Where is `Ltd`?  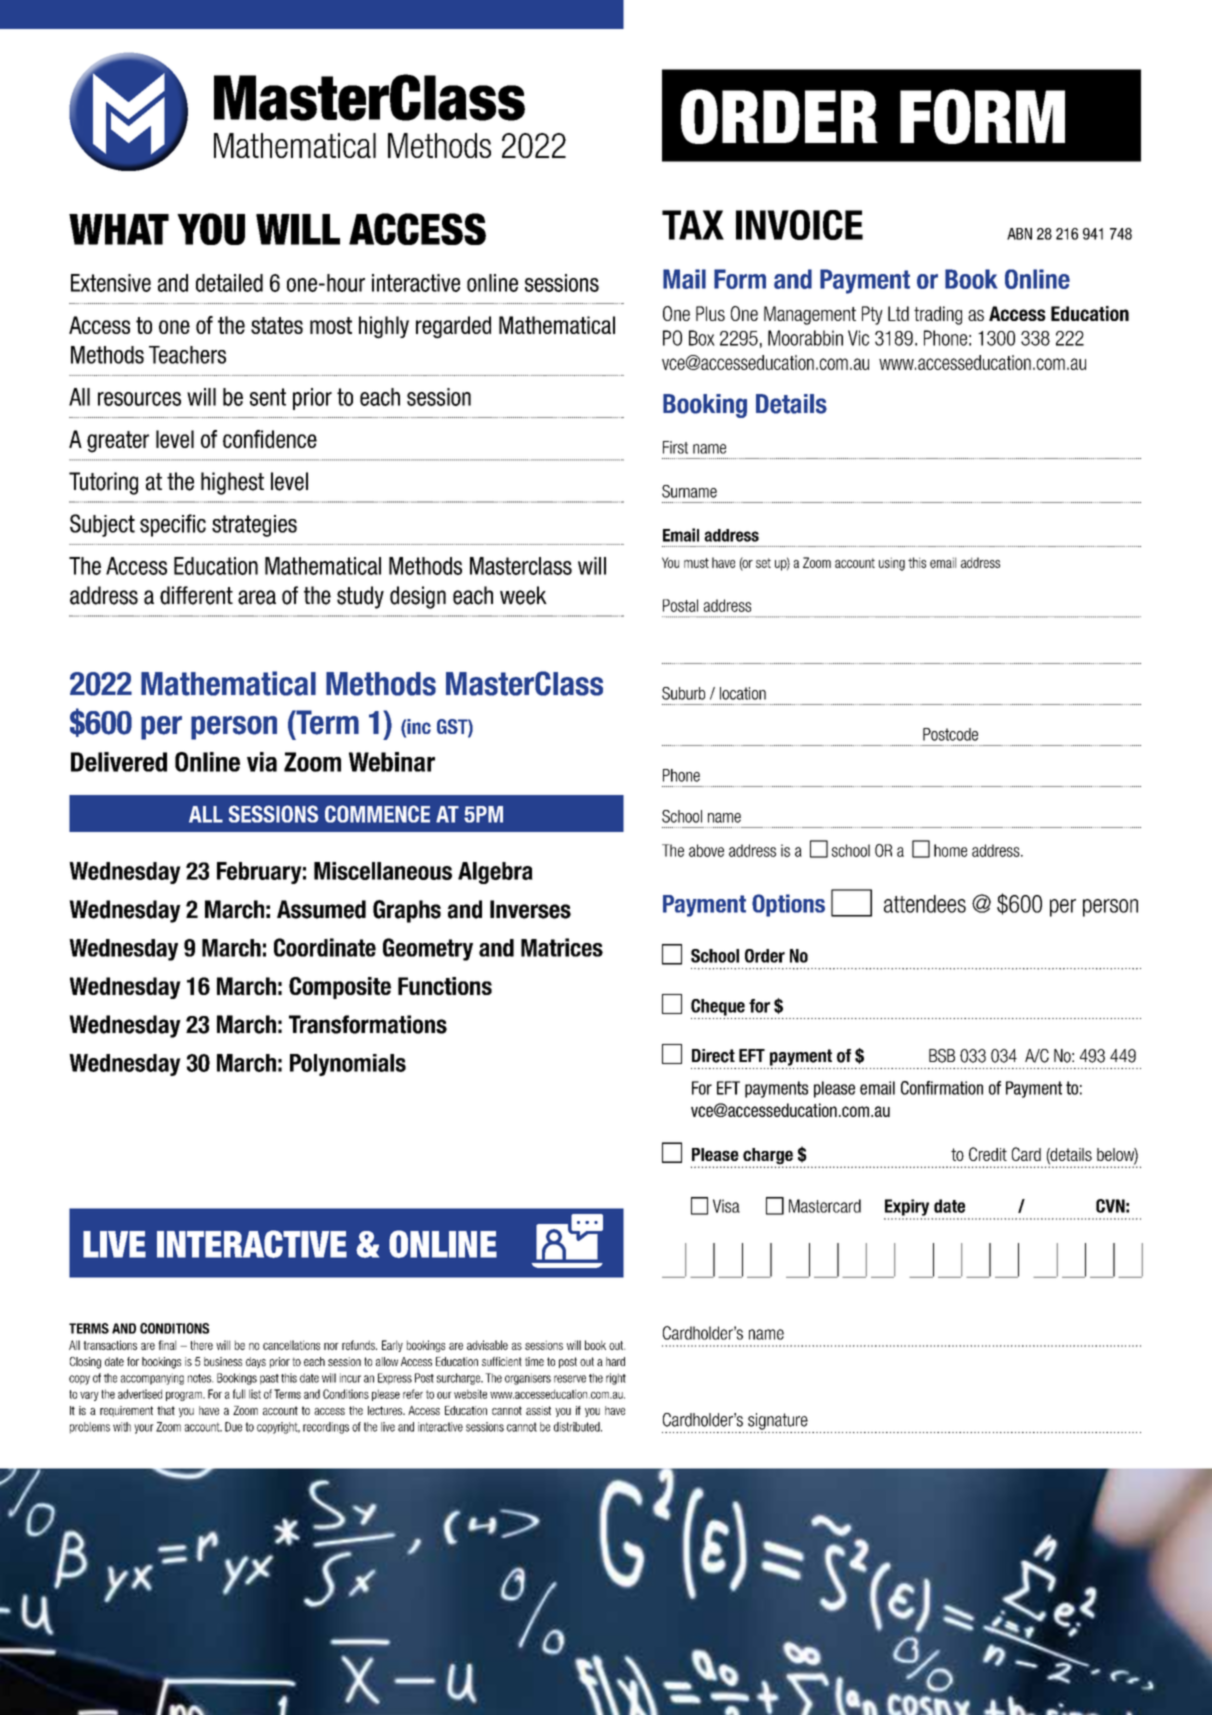
Ltd is located at coordinates (898, 313).
